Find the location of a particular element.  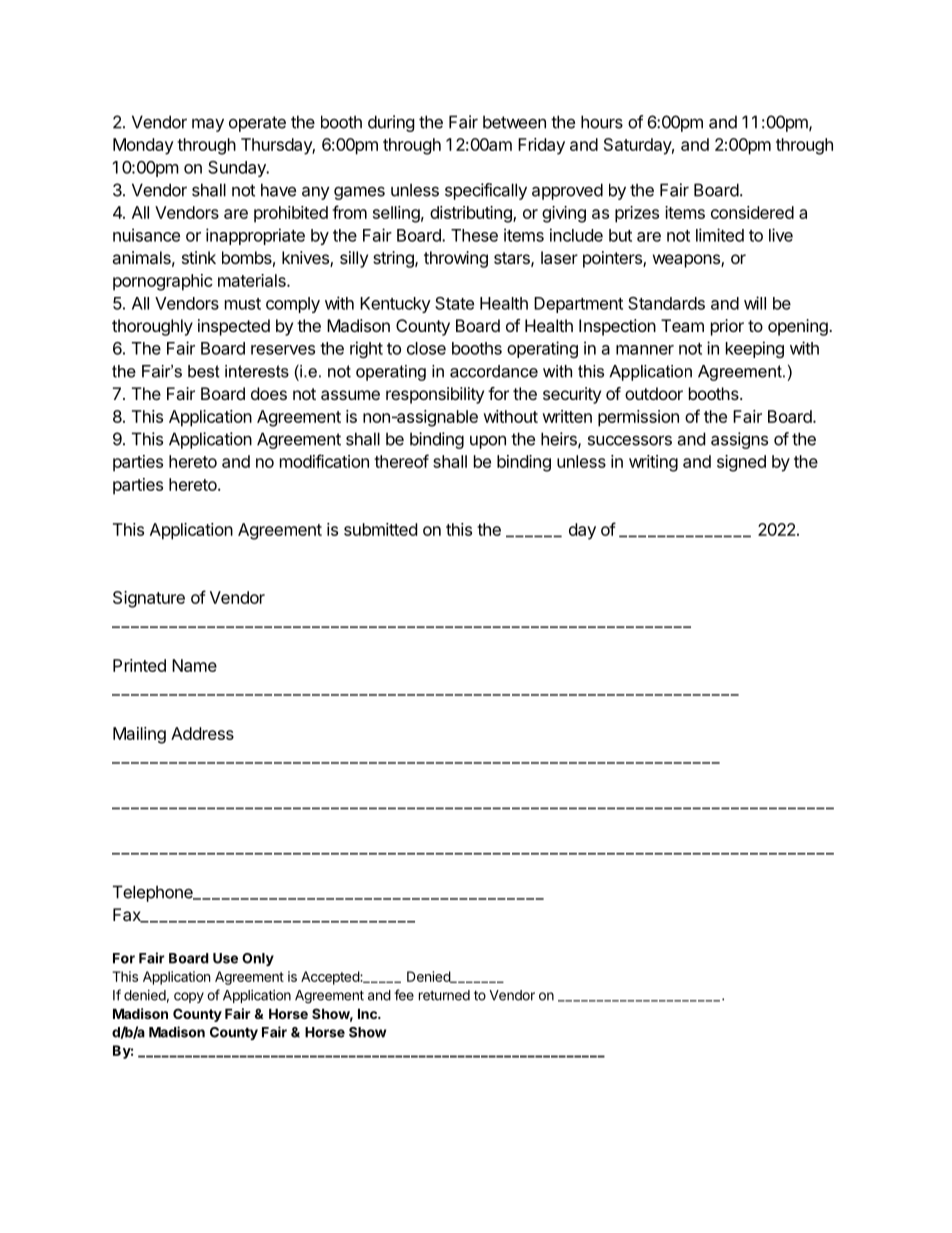

considered is located at coordinates (752, 212).
